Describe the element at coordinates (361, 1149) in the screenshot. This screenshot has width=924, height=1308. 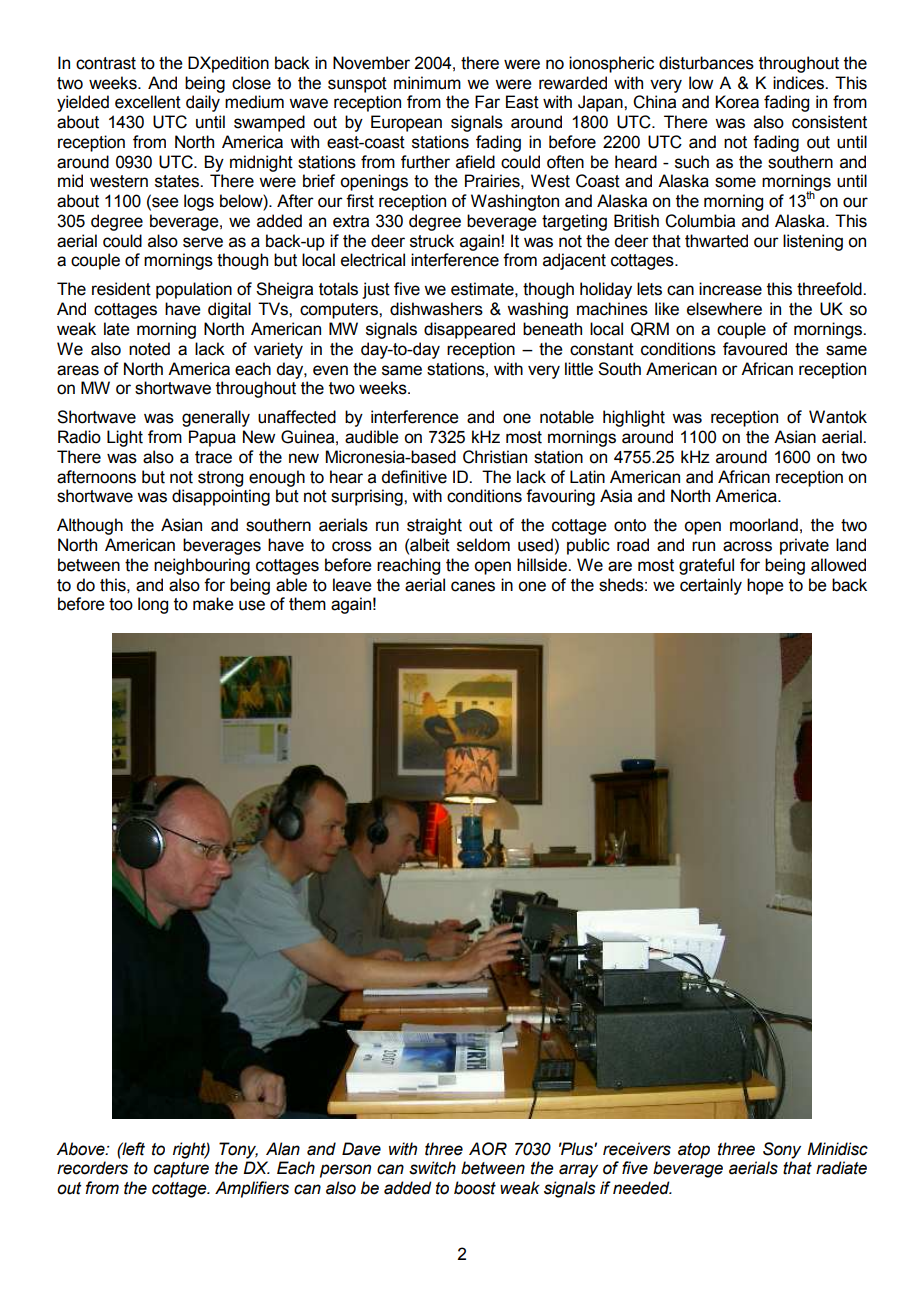
I see `Dave` at that location.
